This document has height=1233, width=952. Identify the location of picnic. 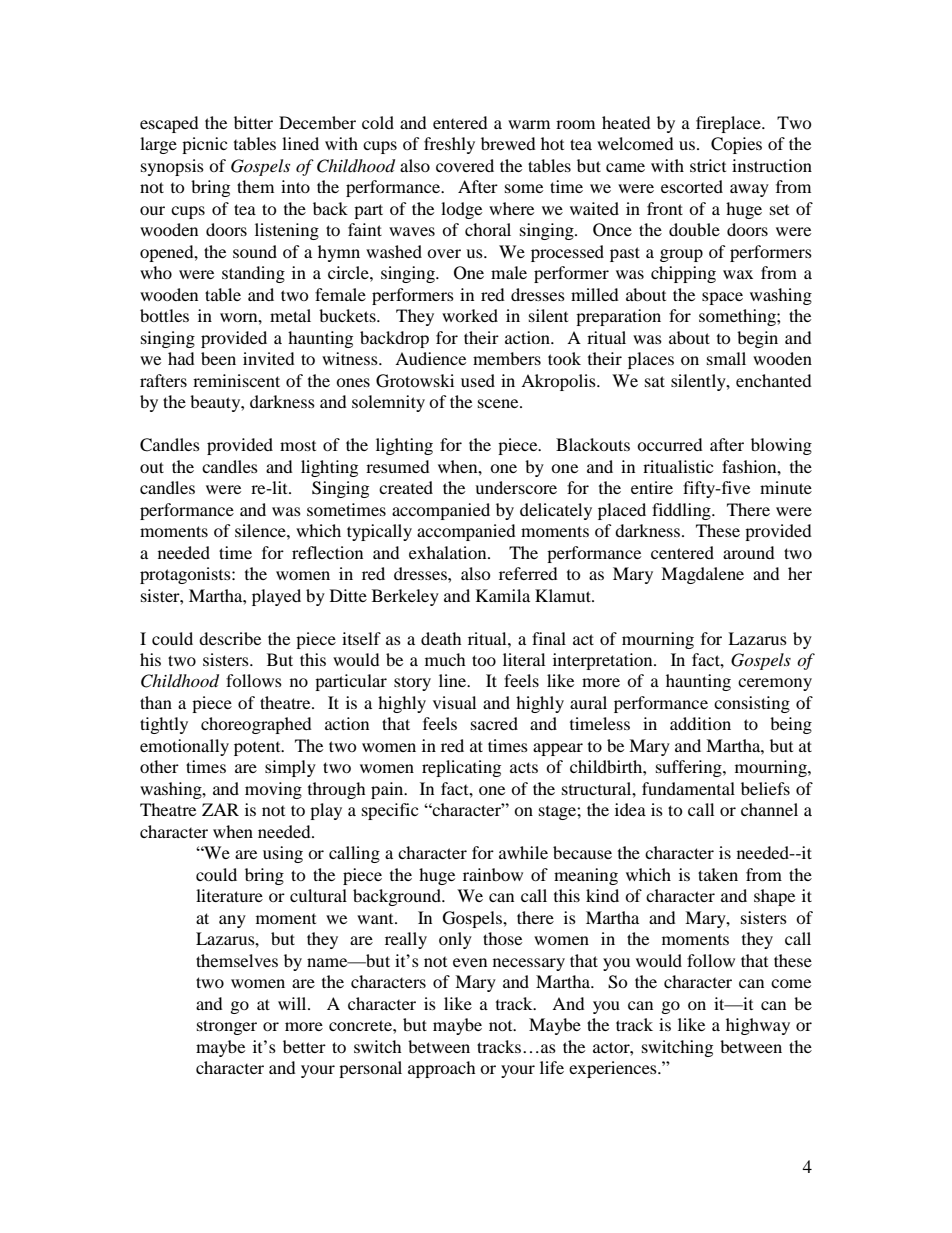
(204, 145).
